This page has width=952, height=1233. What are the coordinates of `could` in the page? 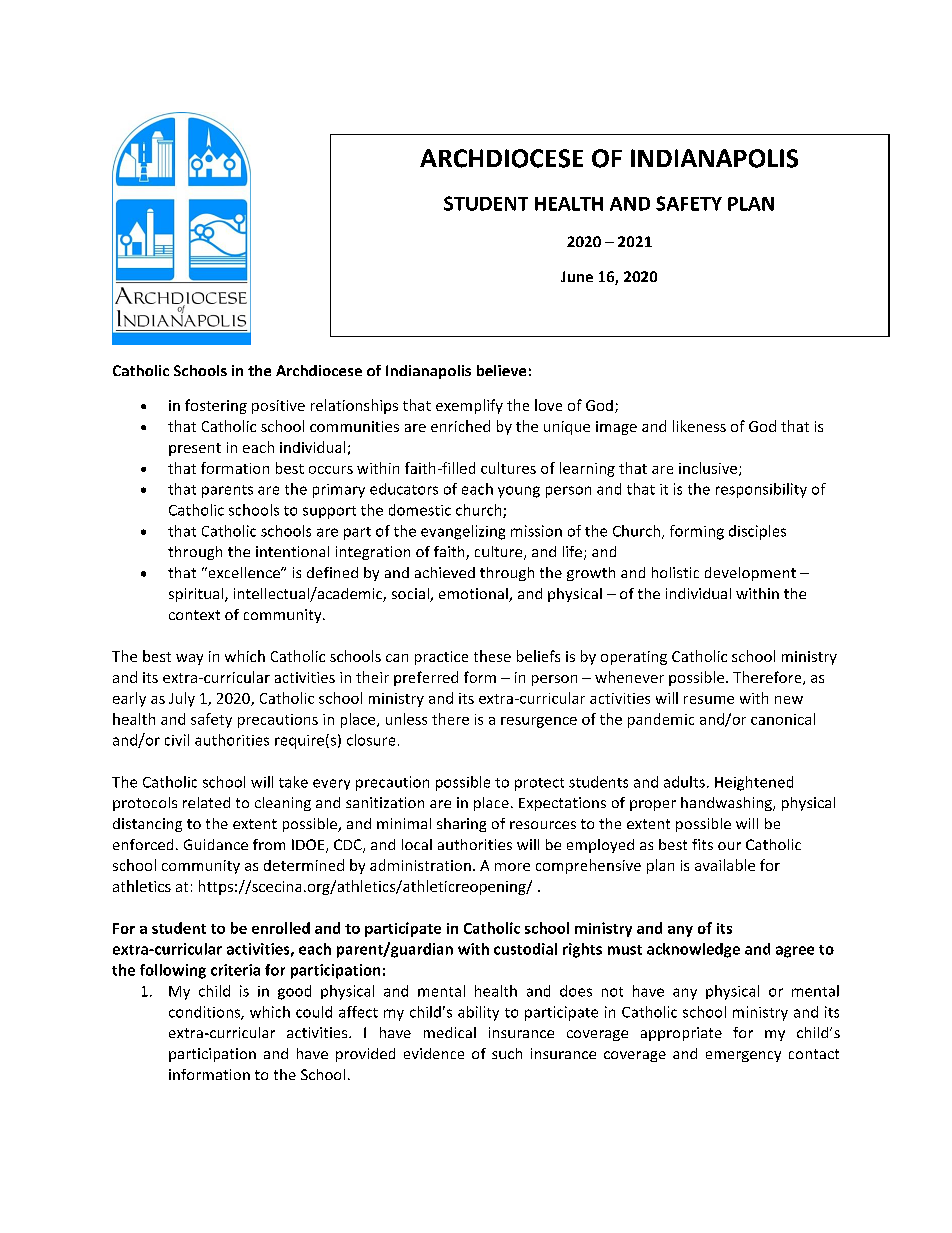 It's located at (314, 1012).
